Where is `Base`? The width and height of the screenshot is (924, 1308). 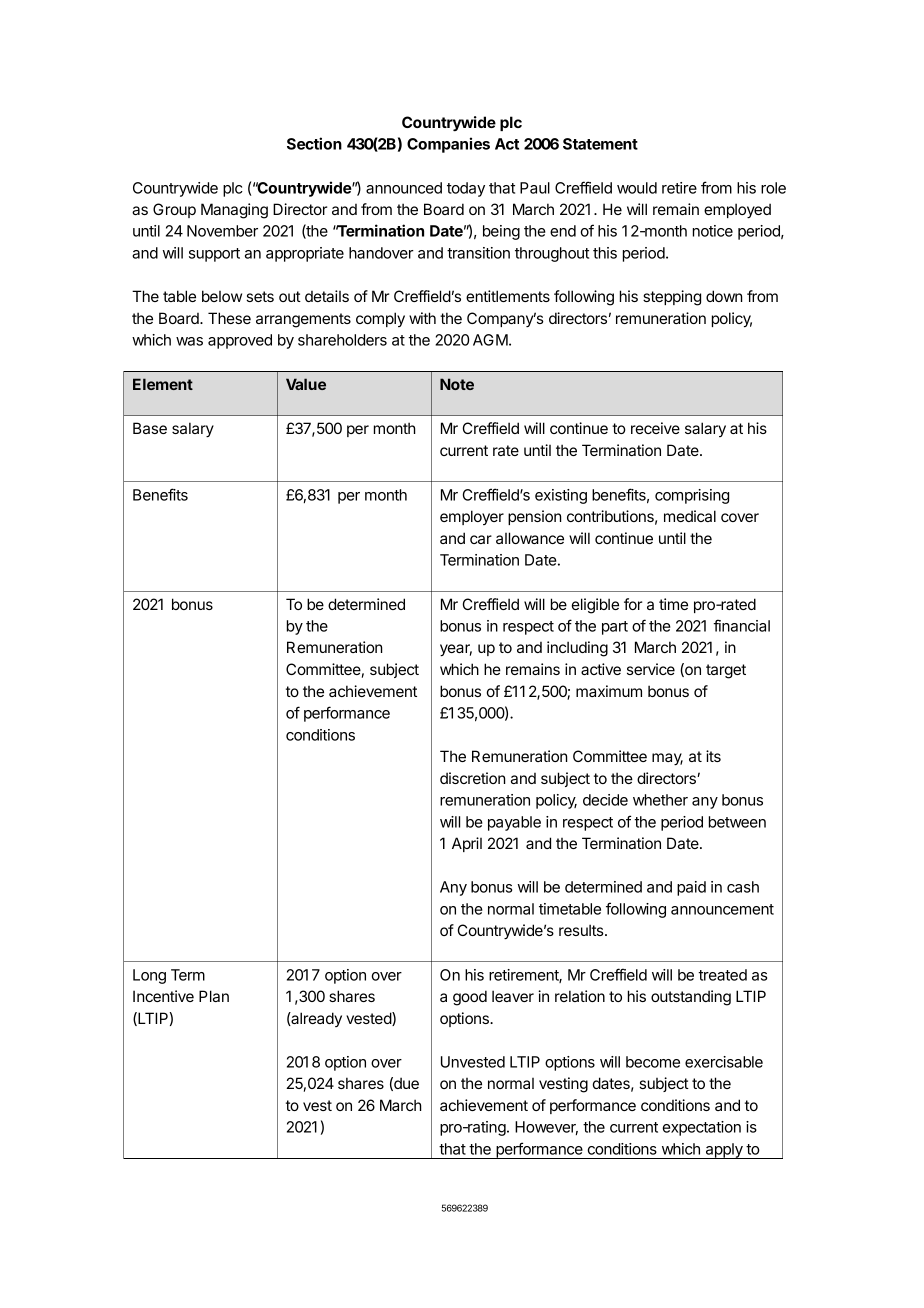 Base is located at coordinates (150, 428).
